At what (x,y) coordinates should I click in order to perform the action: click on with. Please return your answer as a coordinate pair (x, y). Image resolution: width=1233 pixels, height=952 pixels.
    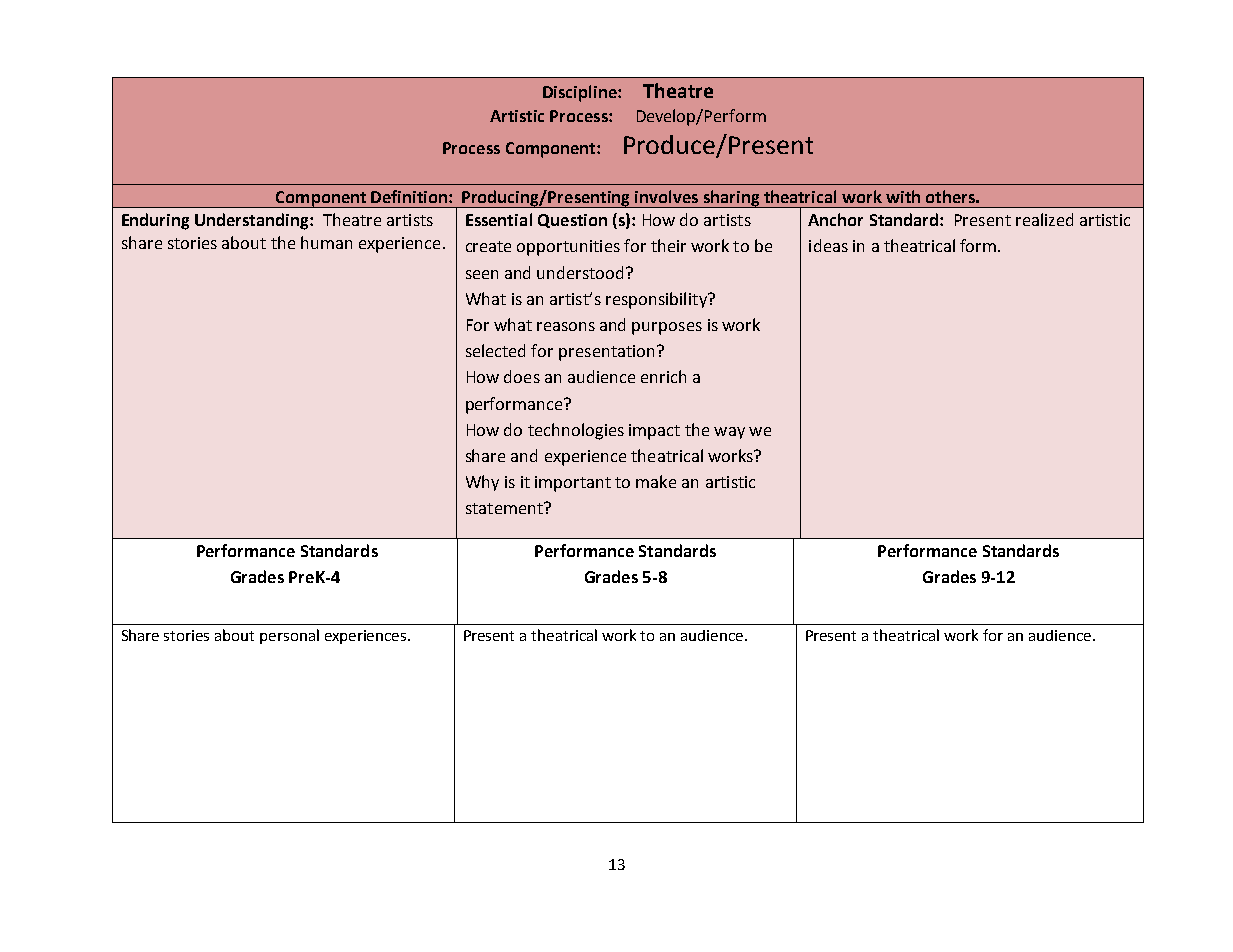
    Looking at the image, I should click on (903, 196).
